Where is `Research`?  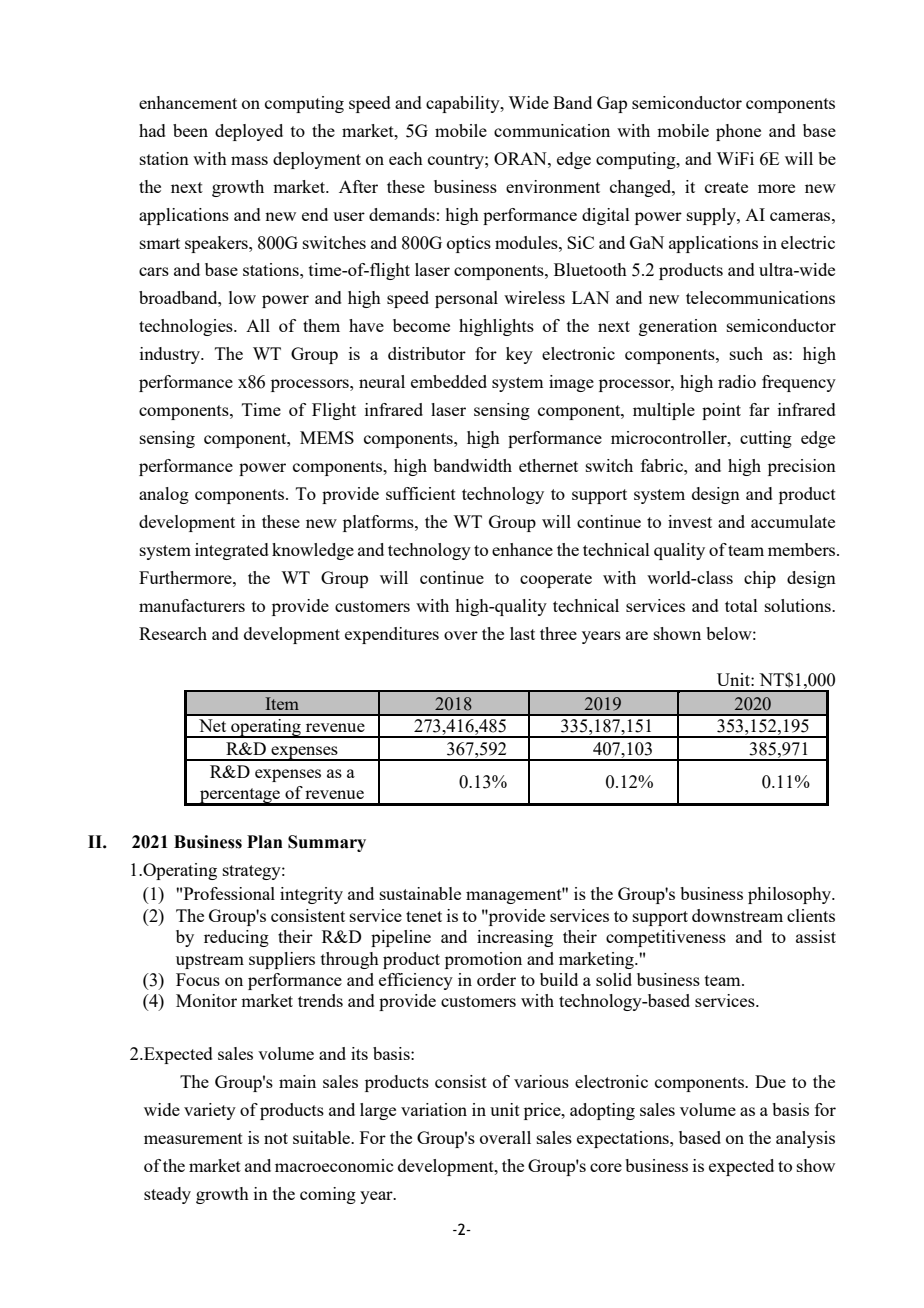
Research is located at coordinates (173, 633).
